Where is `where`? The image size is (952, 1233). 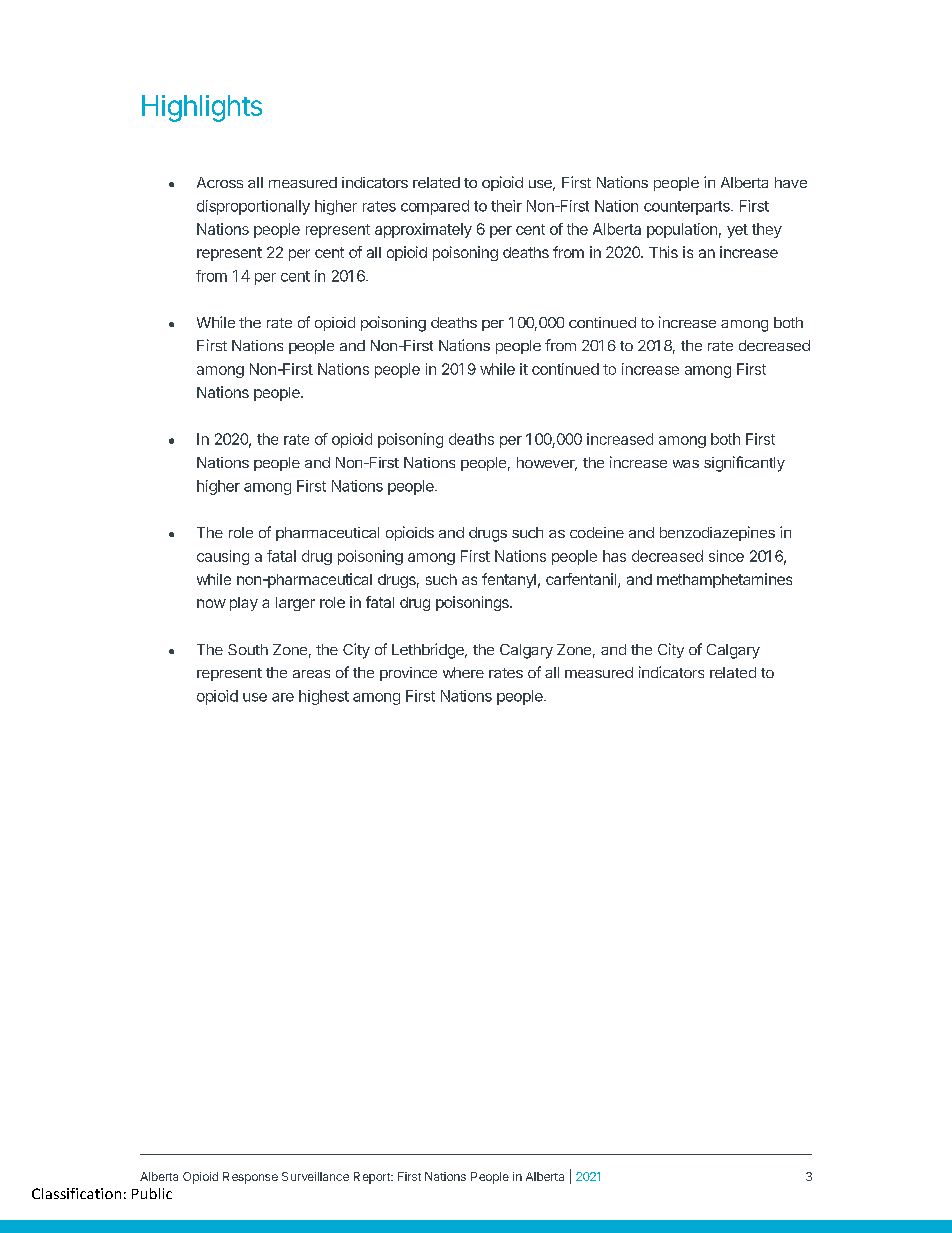
where is located at coordinates (463, 672).
